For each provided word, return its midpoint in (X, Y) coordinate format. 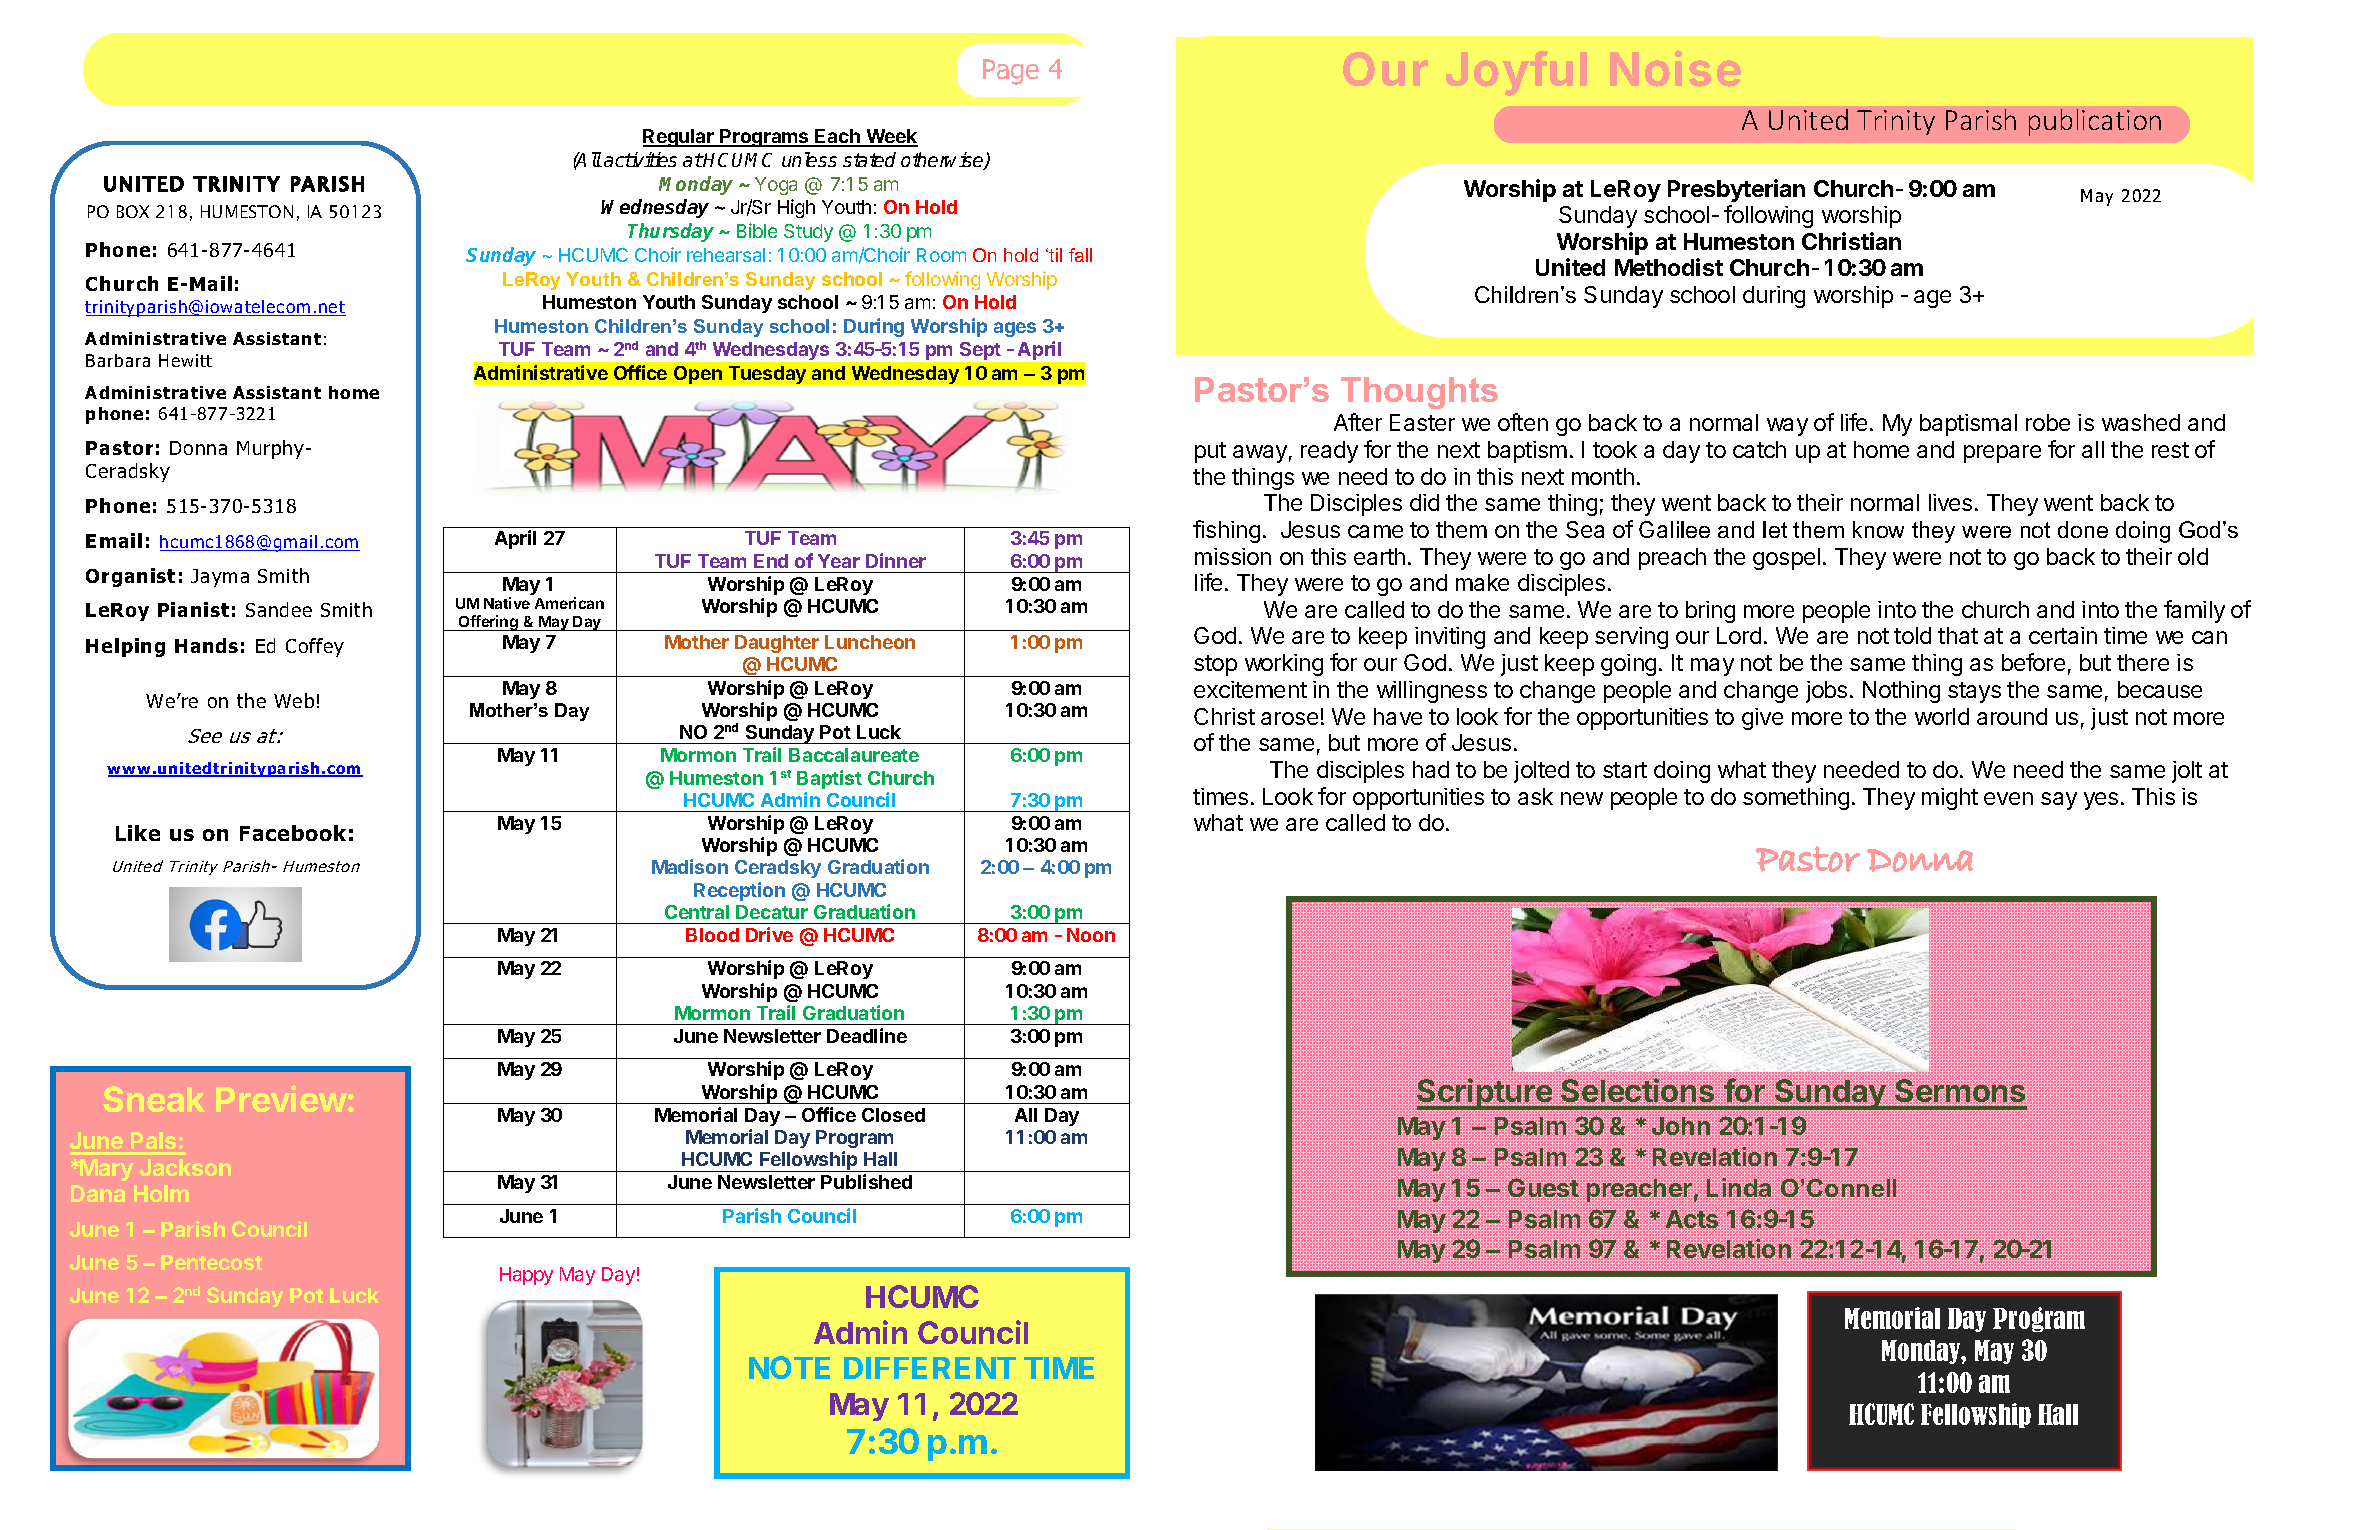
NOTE (789, 1367)
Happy (526, 1276)
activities (640, 159)
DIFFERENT (930, 1368)
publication (2095, 122)
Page (1011, 72)
